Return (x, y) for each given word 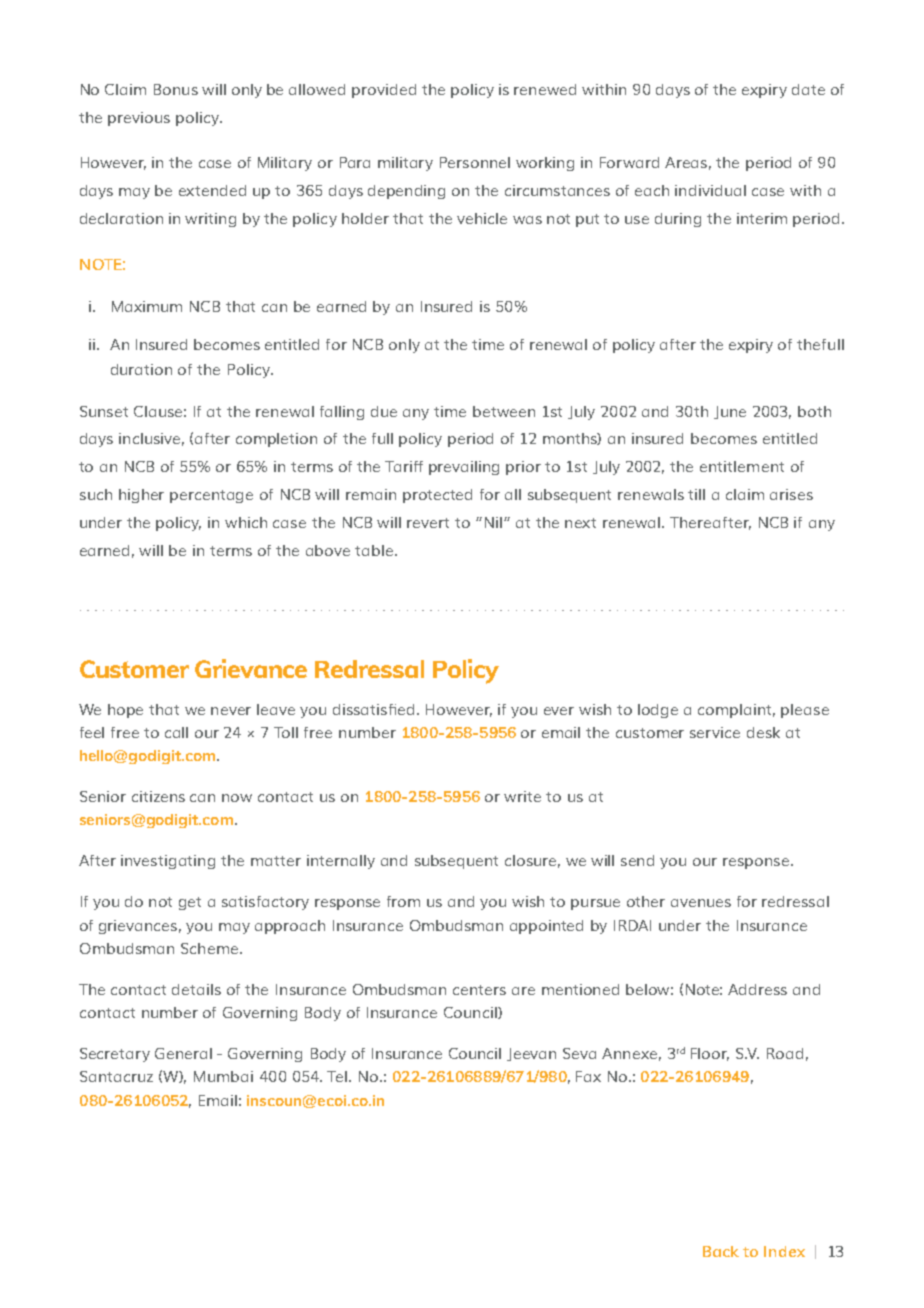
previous (139, 119)
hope (125, 711)
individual (710, 190)
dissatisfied (375, 709)
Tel (338, 1076)
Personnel (475, 162)
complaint (736, 711)
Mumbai (223, 1076)
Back (721, 1251)
